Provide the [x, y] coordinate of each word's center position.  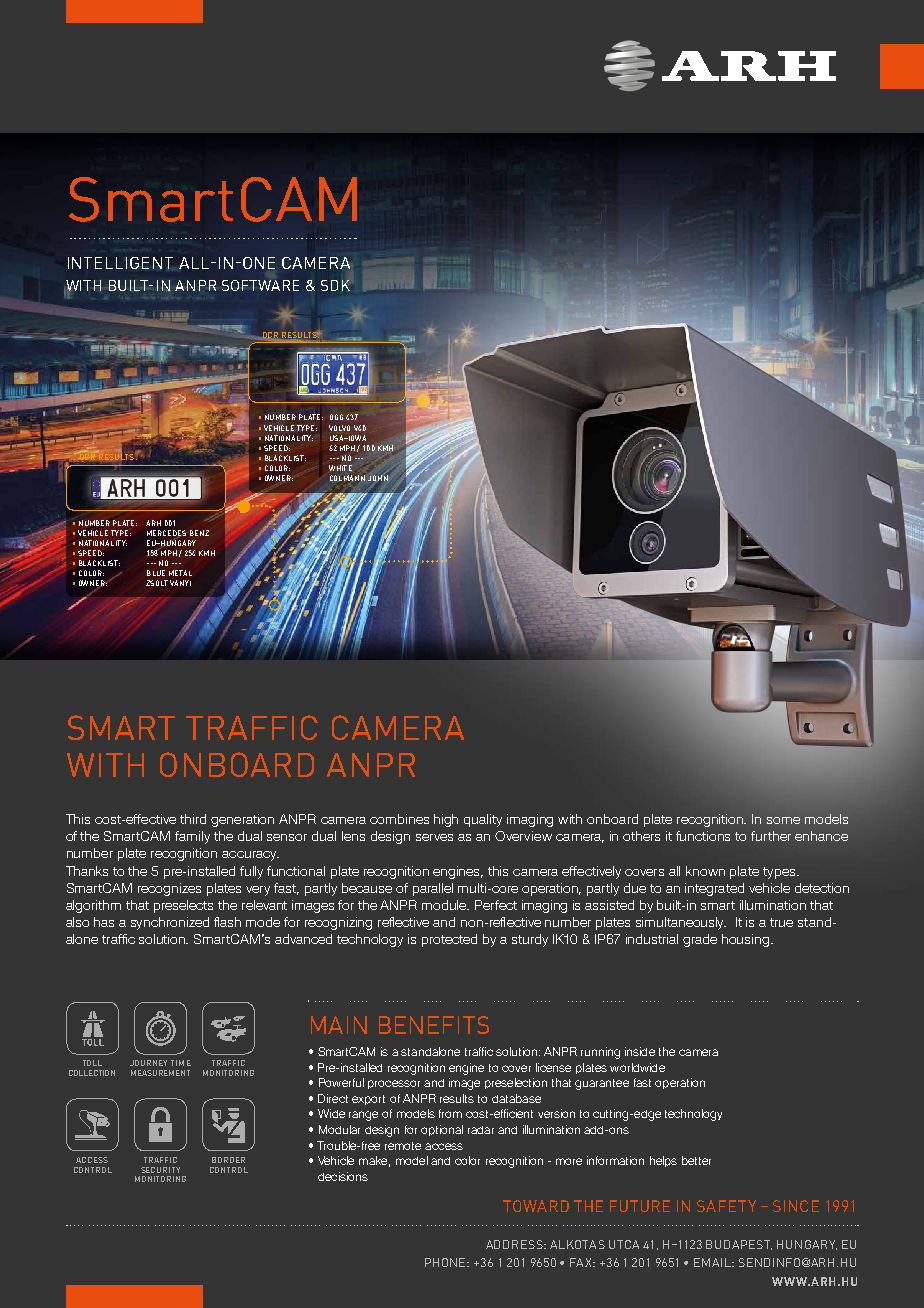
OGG [336, 417]
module [445, 905]
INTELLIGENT [120, 263]
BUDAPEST [739, 1245]
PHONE [446, 1262]
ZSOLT [157, 583]
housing [745, 940]
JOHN [378, 478]
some [783, 820]
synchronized [170, 923]
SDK [335, 285]
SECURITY [160, 1170]
